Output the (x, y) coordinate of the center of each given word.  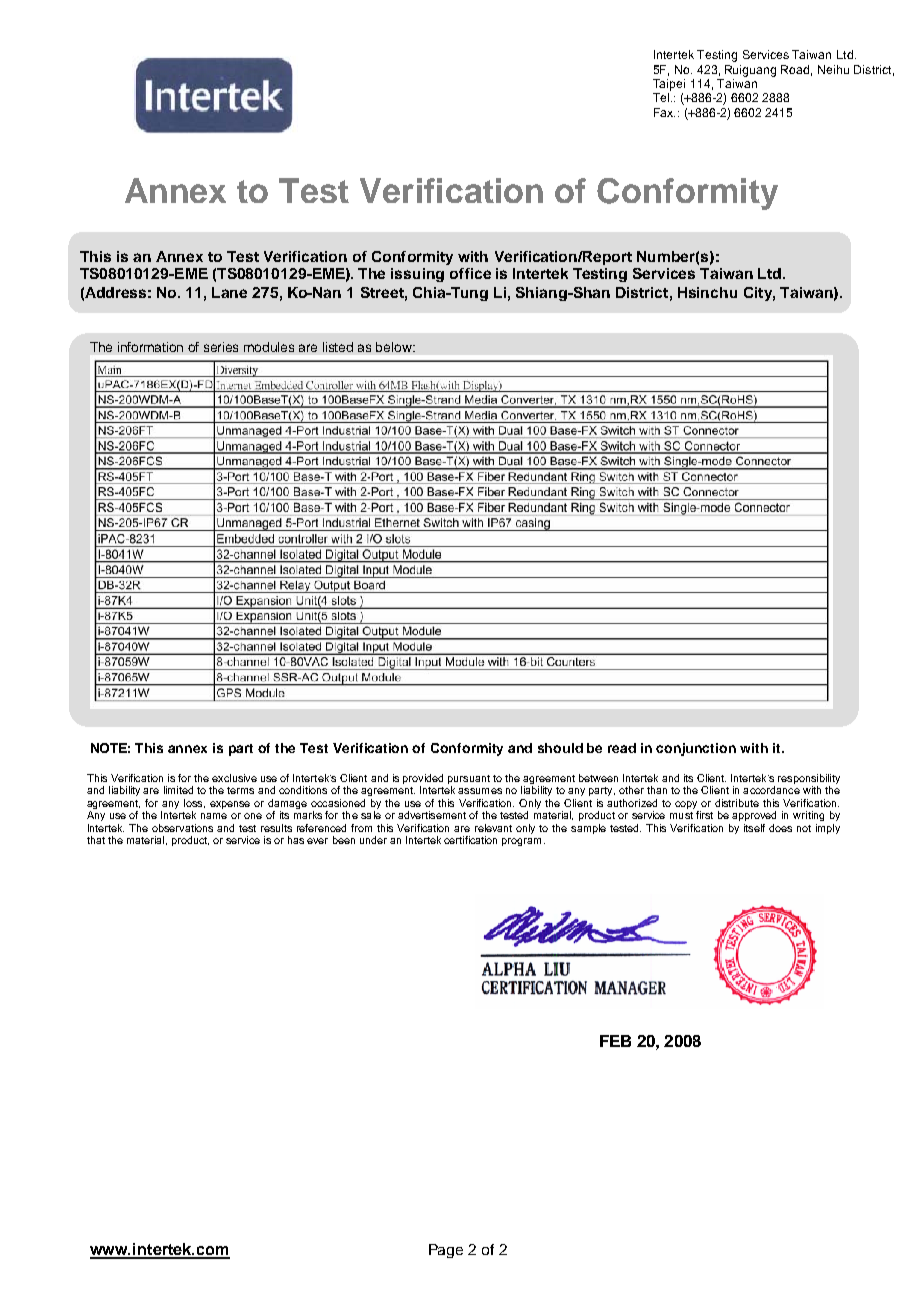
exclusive (234, 778)
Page (446, 1251)
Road (796, 70)
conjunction (696, 749)
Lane (229, 292)
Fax (664, 112)
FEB (615, 1041)
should (560, 748)
